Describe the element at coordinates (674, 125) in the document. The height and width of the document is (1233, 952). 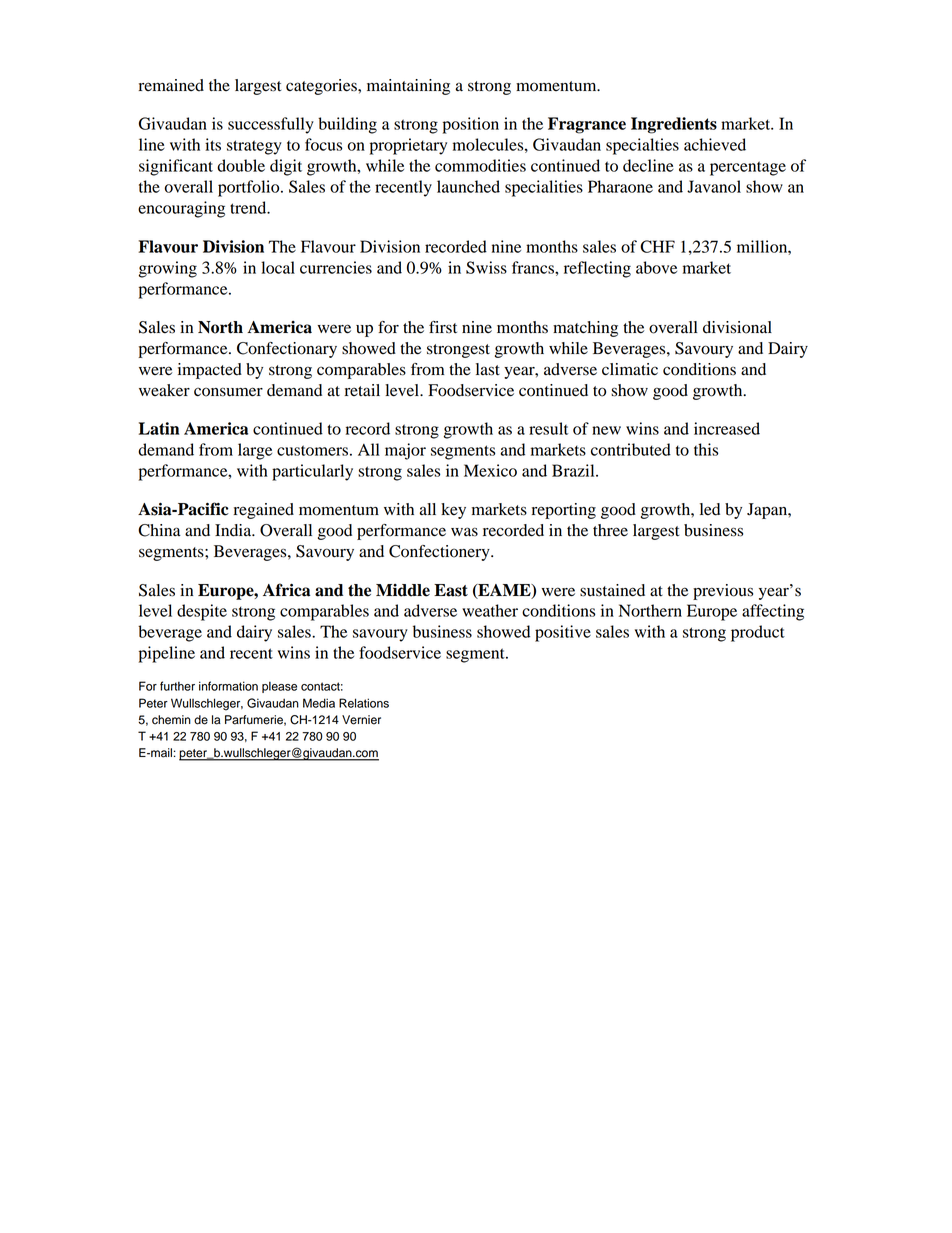
I see `Ingredients` at that location.
